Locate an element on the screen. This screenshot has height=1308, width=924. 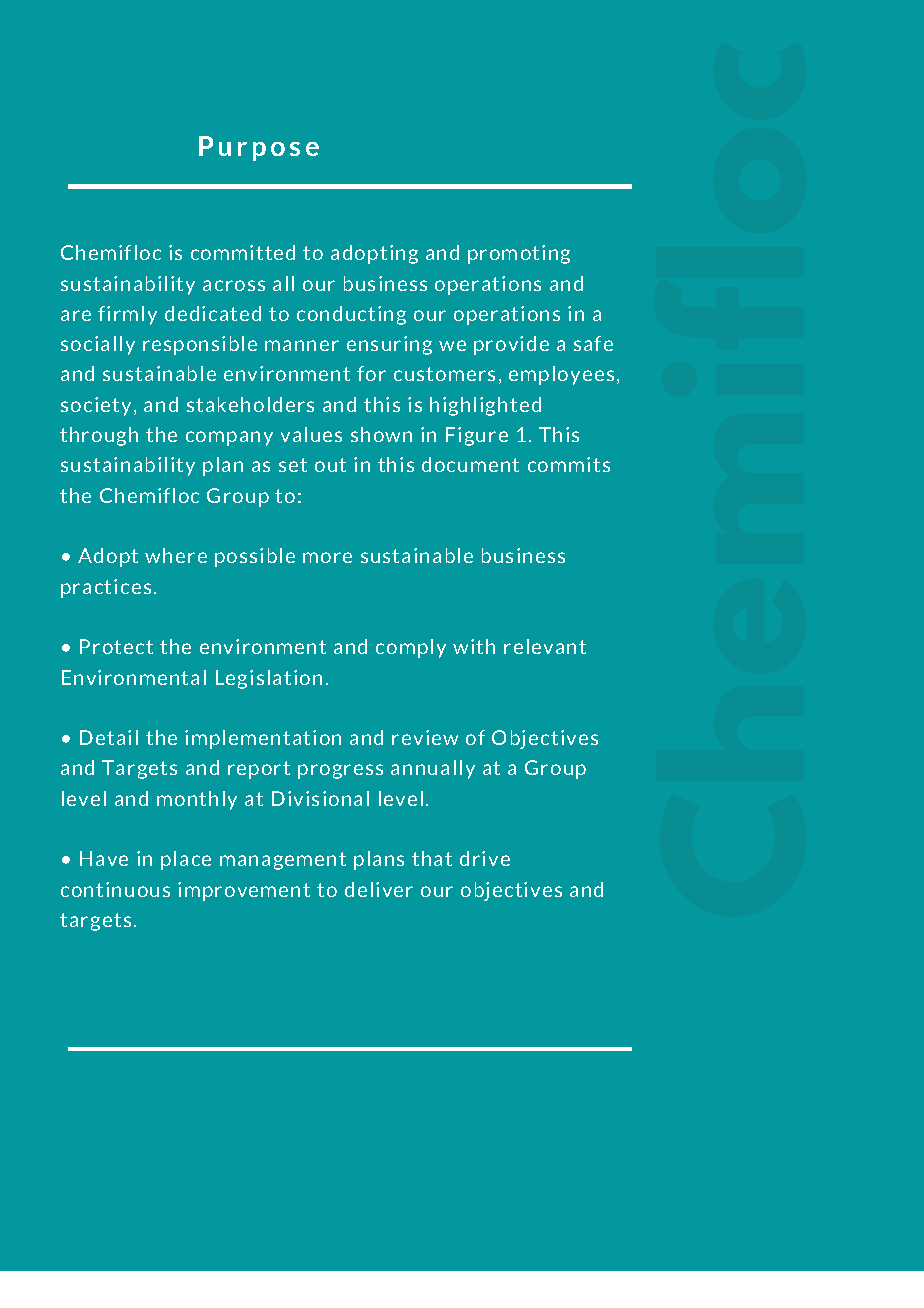
relevant is located at coordinates (545, 646).
